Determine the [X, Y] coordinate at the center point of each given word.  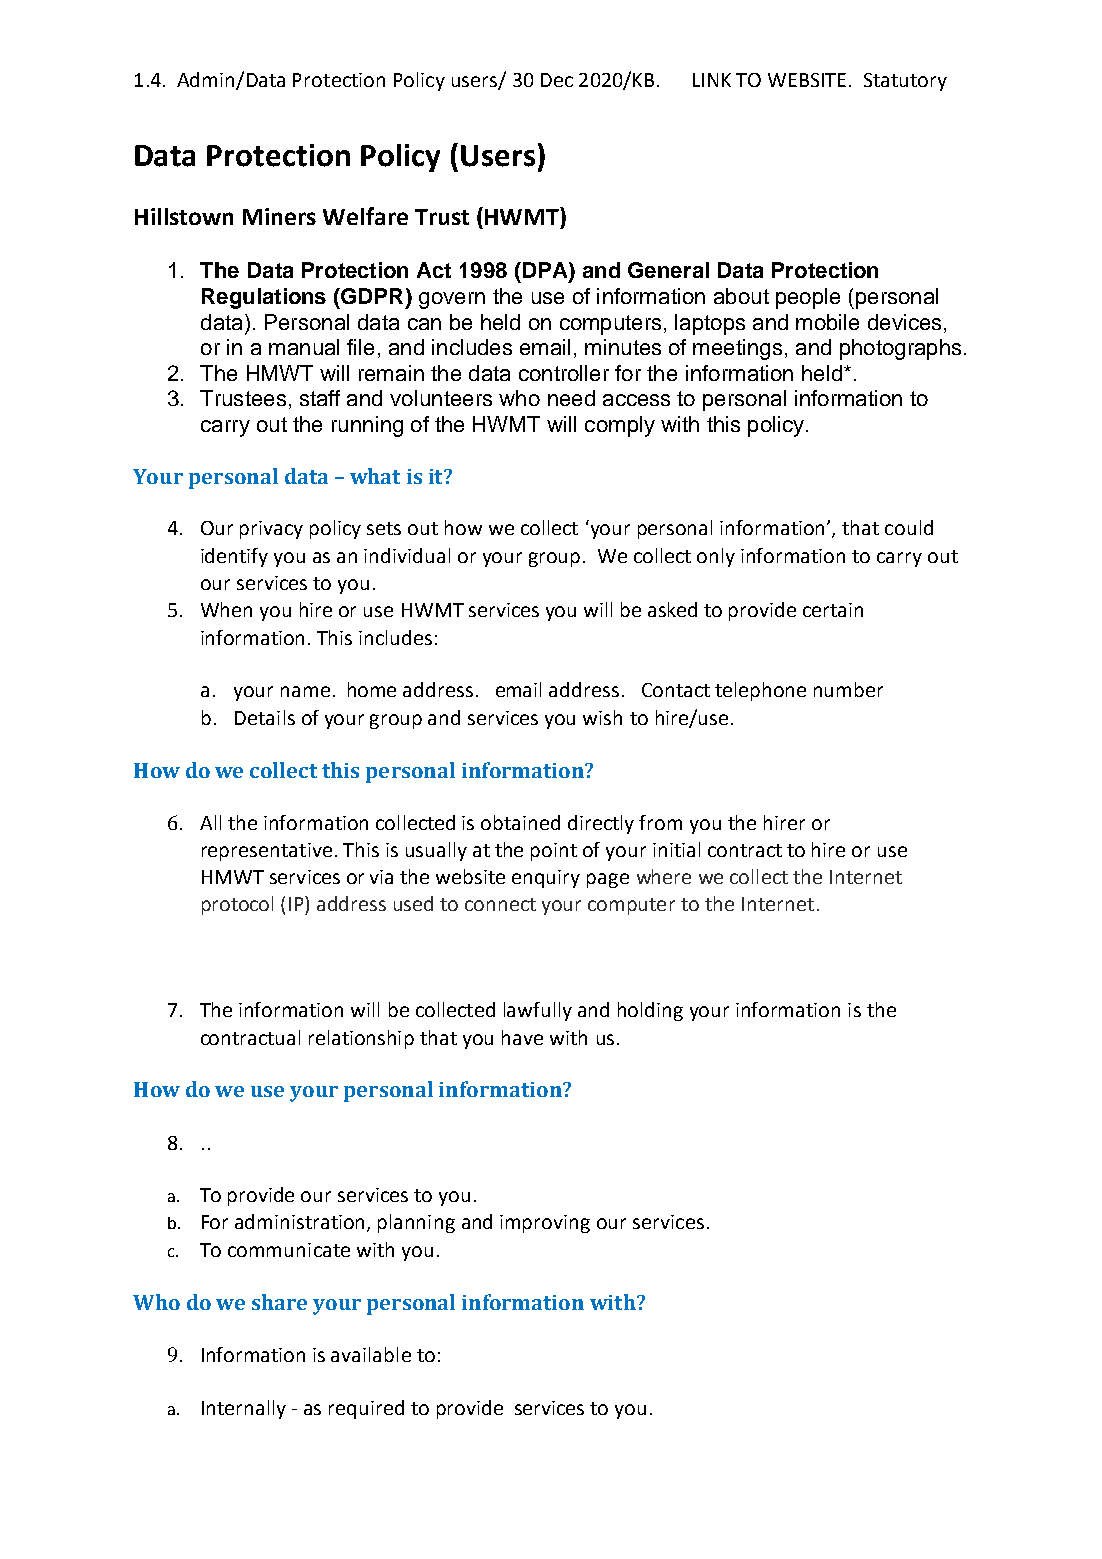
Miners [279, 216]
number [848, 689]
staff [320, 398]
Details [265, 717]
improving [545, 1224]
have [522, 1037]
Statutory [905, 82]
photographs [900, 349]
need [571, 398]
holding [650, 1011]
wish [602, 717]
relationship [361, 1039]
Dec [557, 80]
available [371, 1354]
